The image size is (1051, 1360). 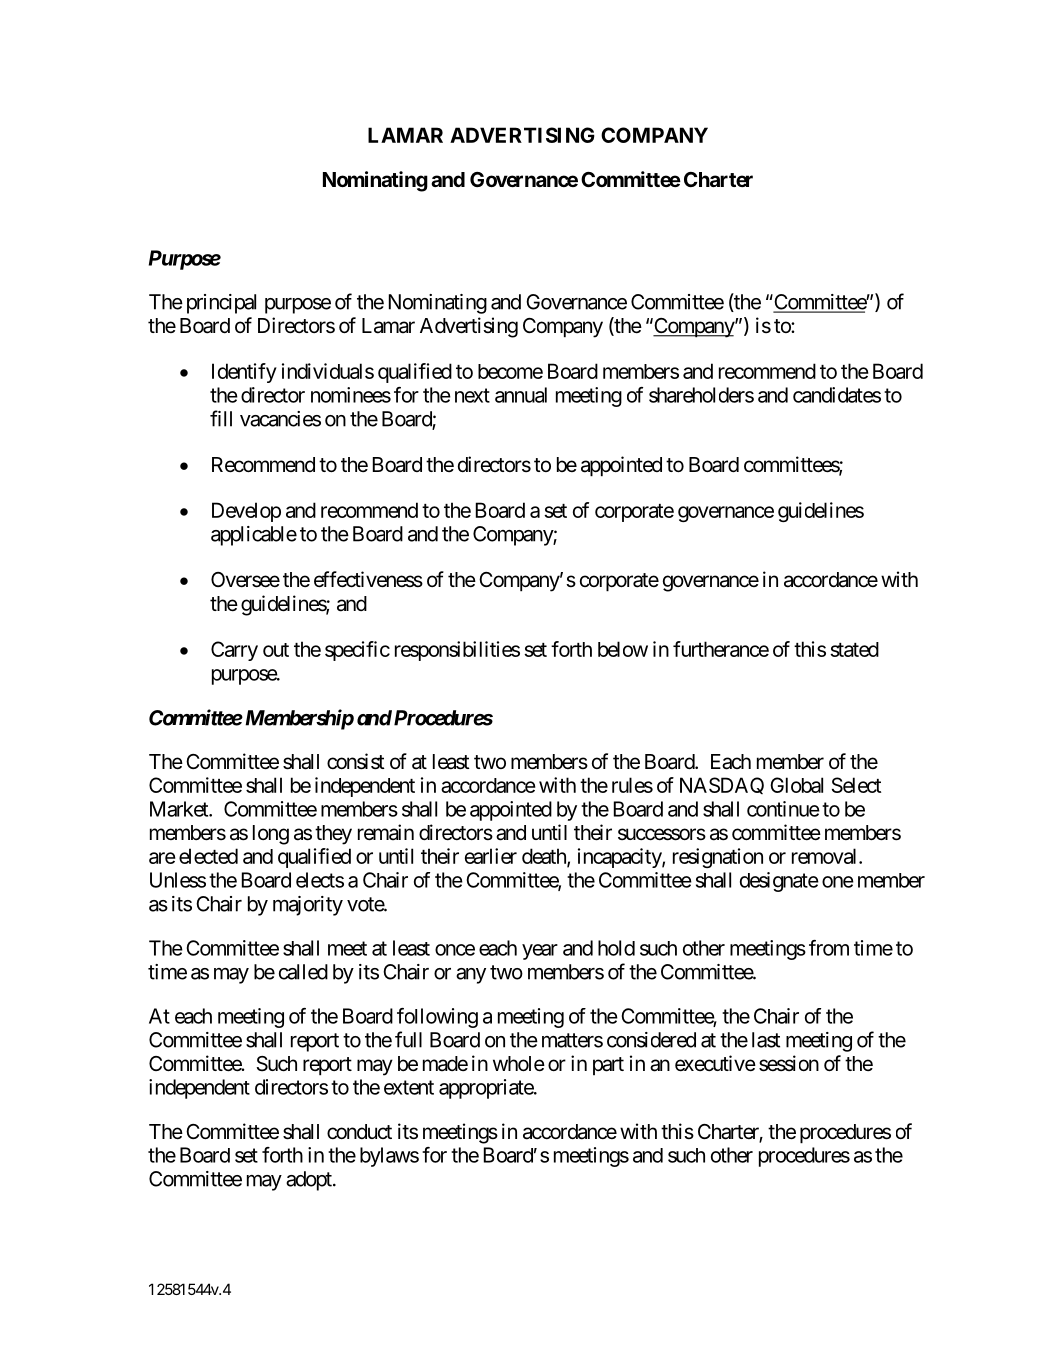 I want to click on annual, so click(x=521, y=395).
